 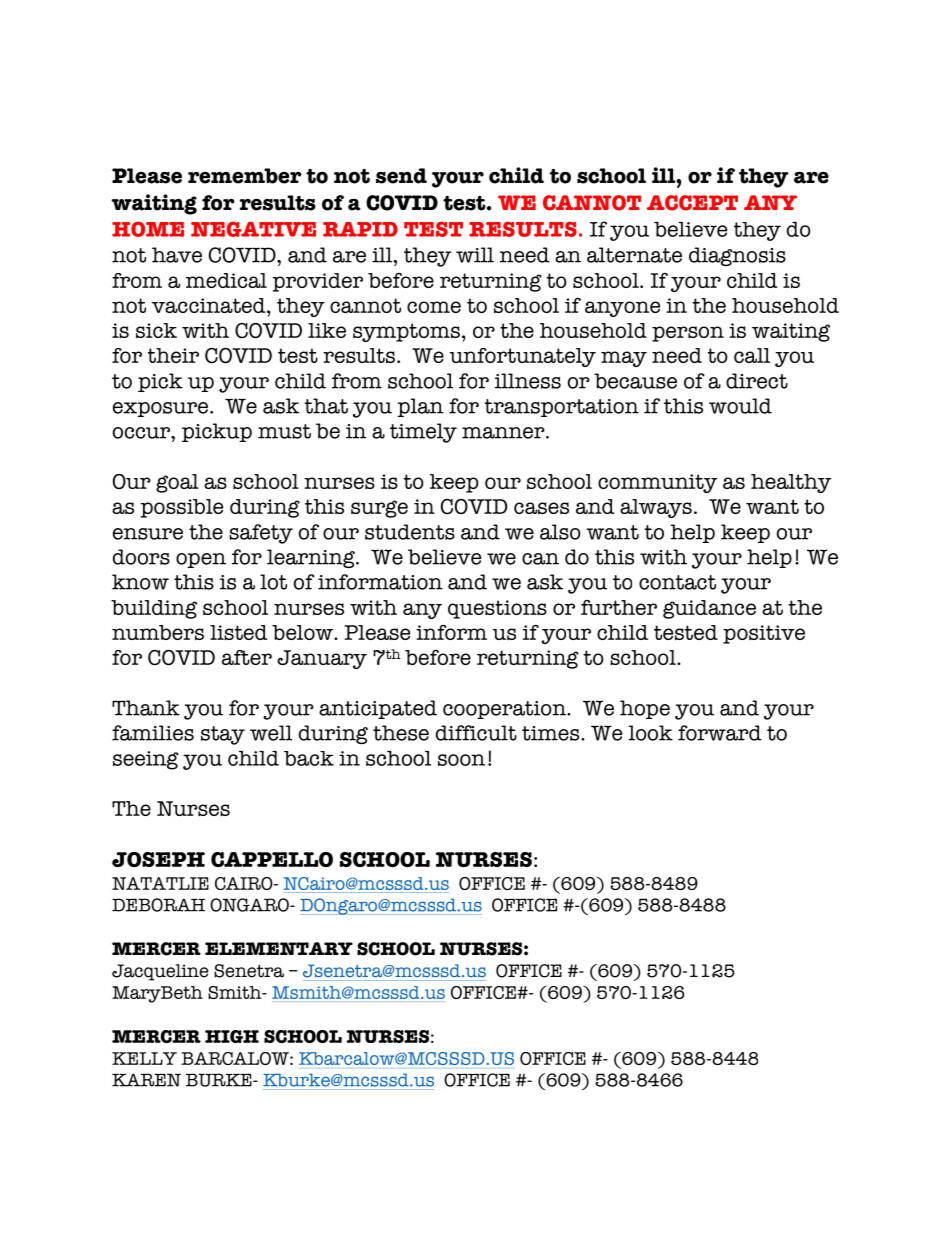 What do you see at coordinates (692, 203) in the document?
I see `ACCEPT` at bounding box center [692, 203].
